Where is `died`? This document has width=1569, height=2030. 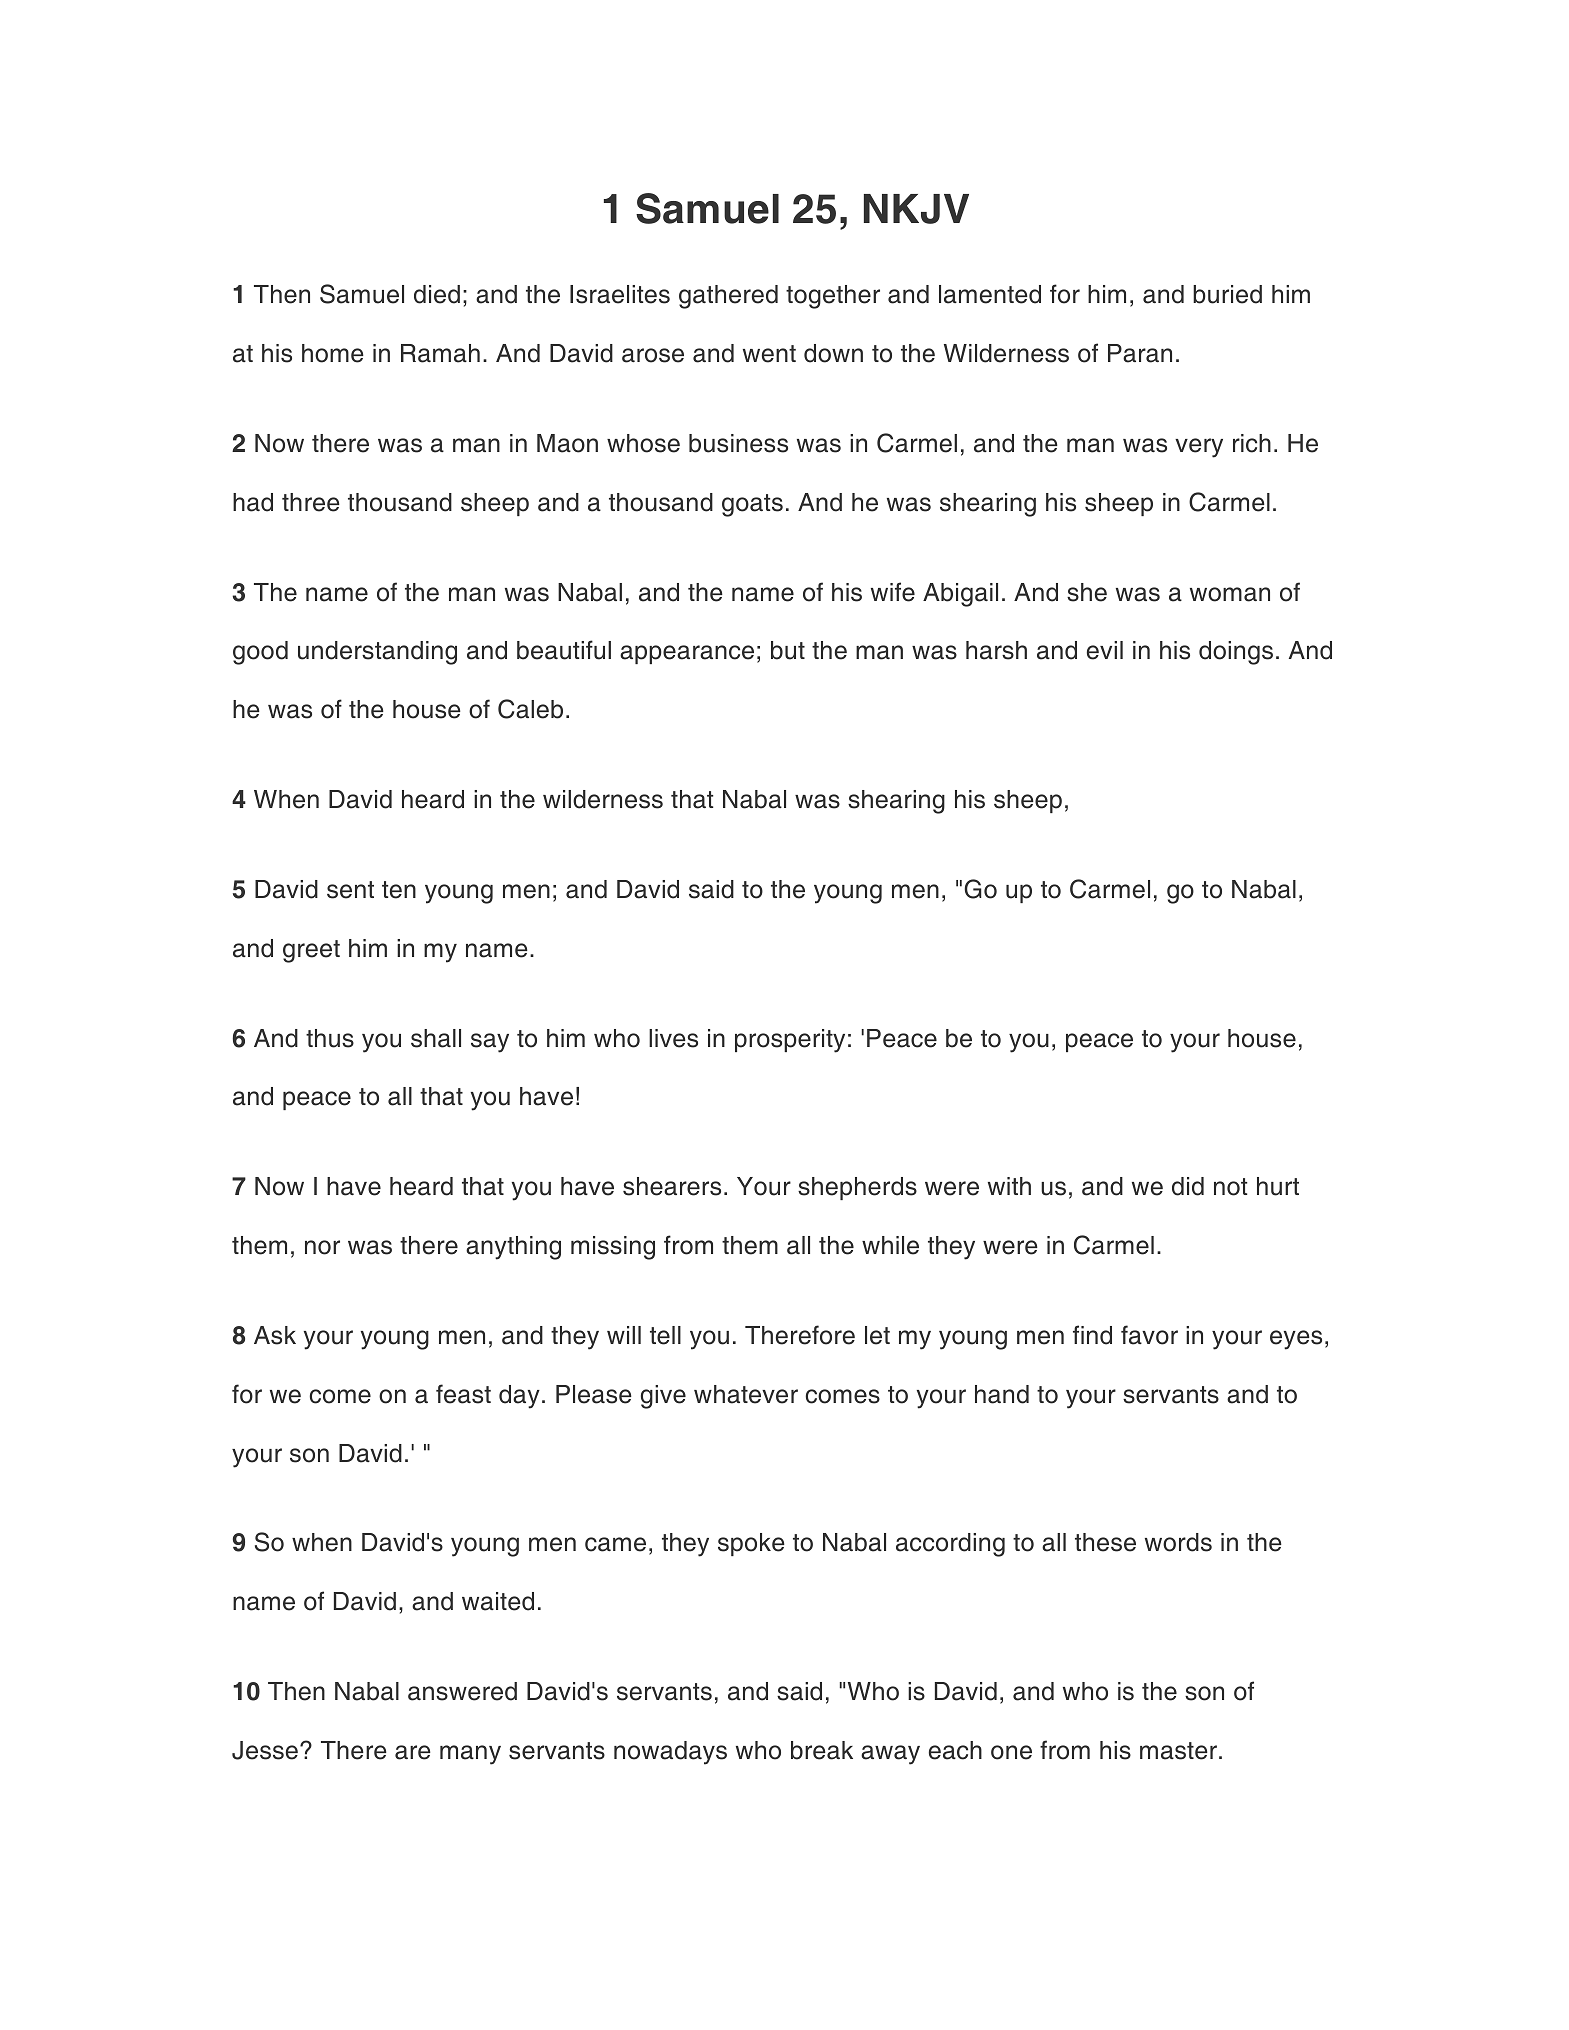 died is located at coordinates (437, 294).
